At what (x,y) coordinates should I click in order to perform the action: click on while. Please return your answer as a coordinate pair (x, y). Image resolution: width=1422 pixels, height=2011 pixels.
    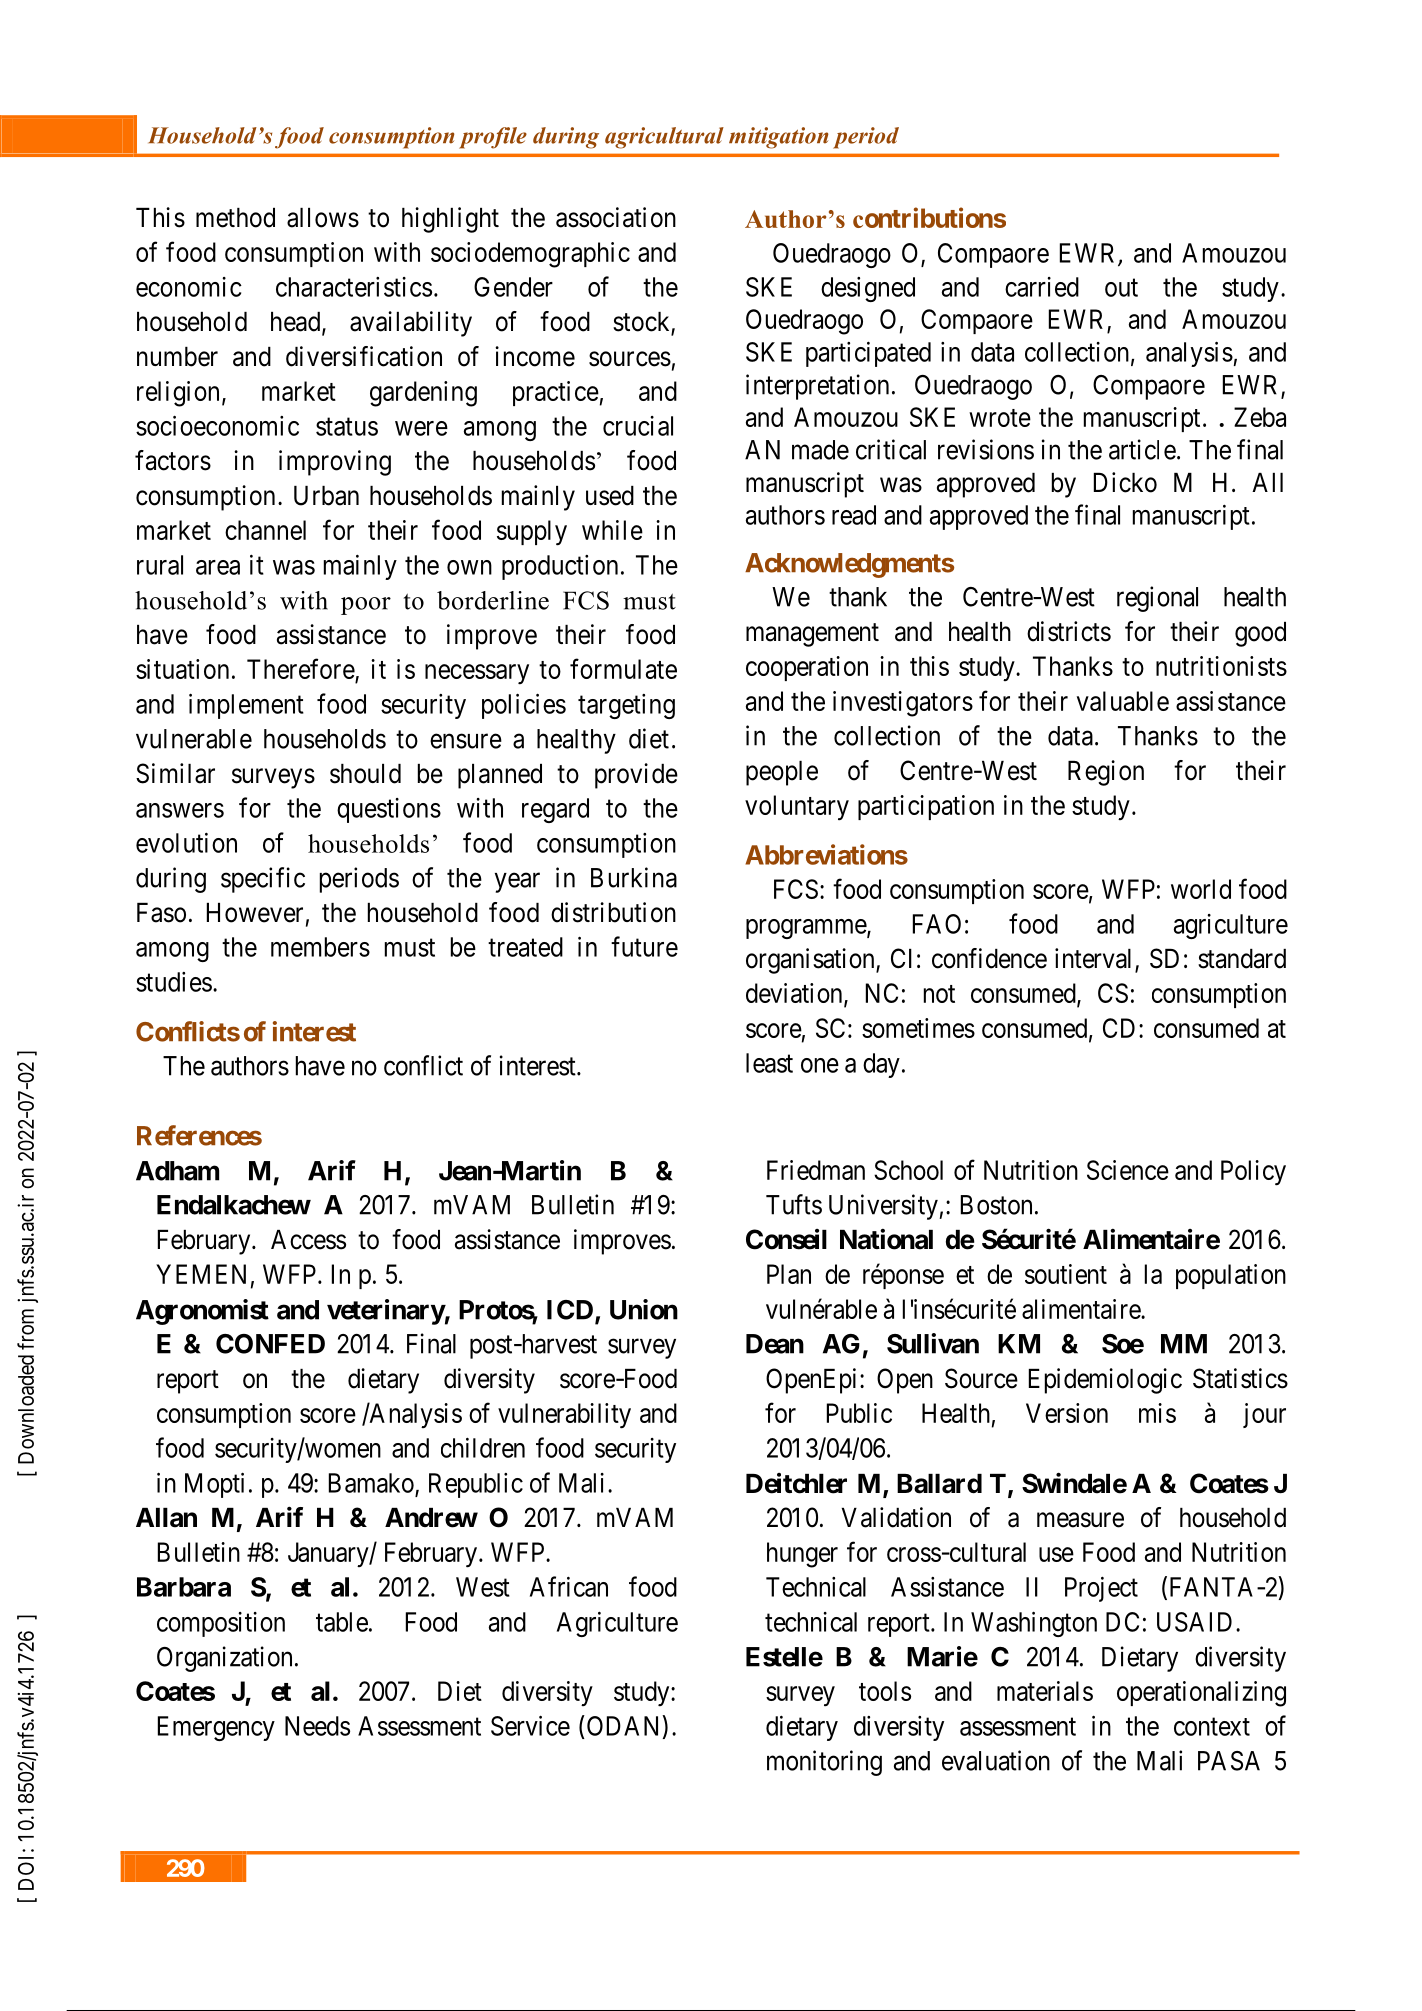
    Looking at the image, I should click on (612, 530).
